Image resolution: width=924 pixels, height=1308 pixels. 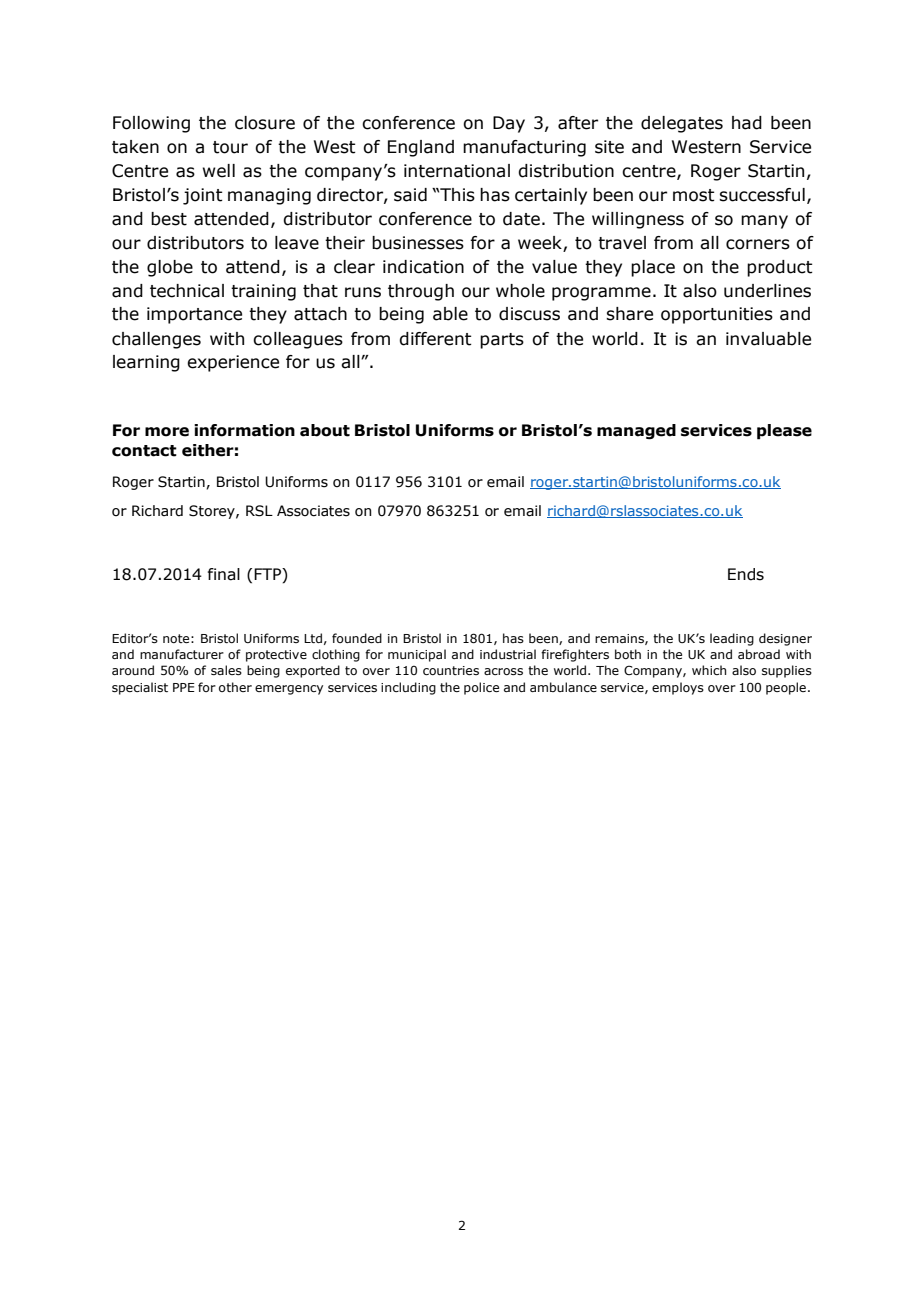 I want to click on opportunities, so click(x=717, y=315).
